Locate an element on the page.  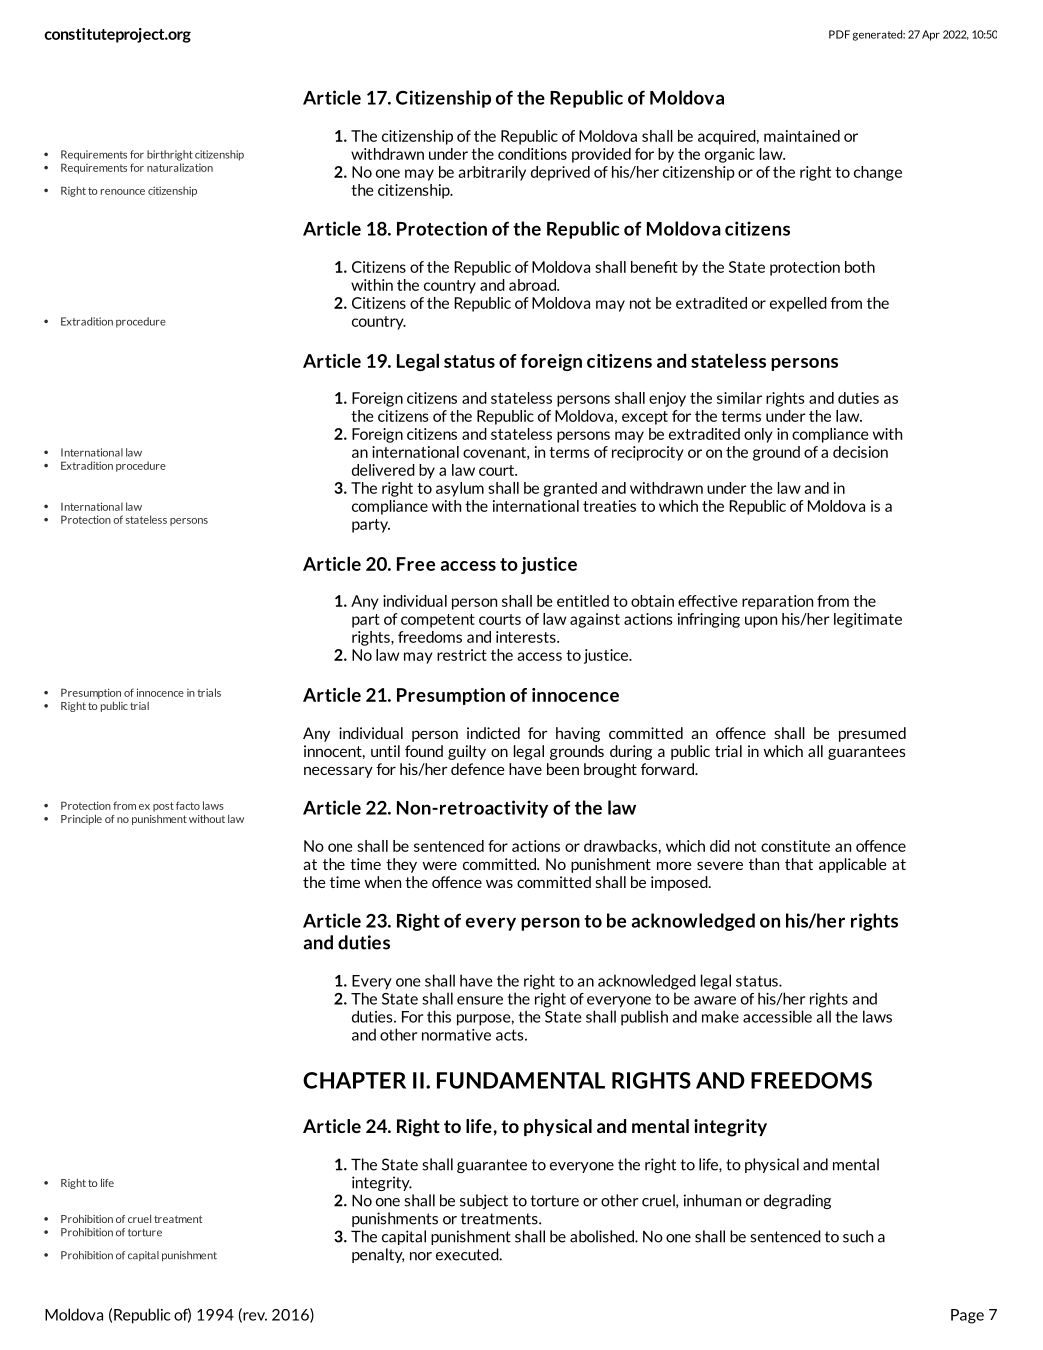
penalty is located at coordinates (378, 1255).
